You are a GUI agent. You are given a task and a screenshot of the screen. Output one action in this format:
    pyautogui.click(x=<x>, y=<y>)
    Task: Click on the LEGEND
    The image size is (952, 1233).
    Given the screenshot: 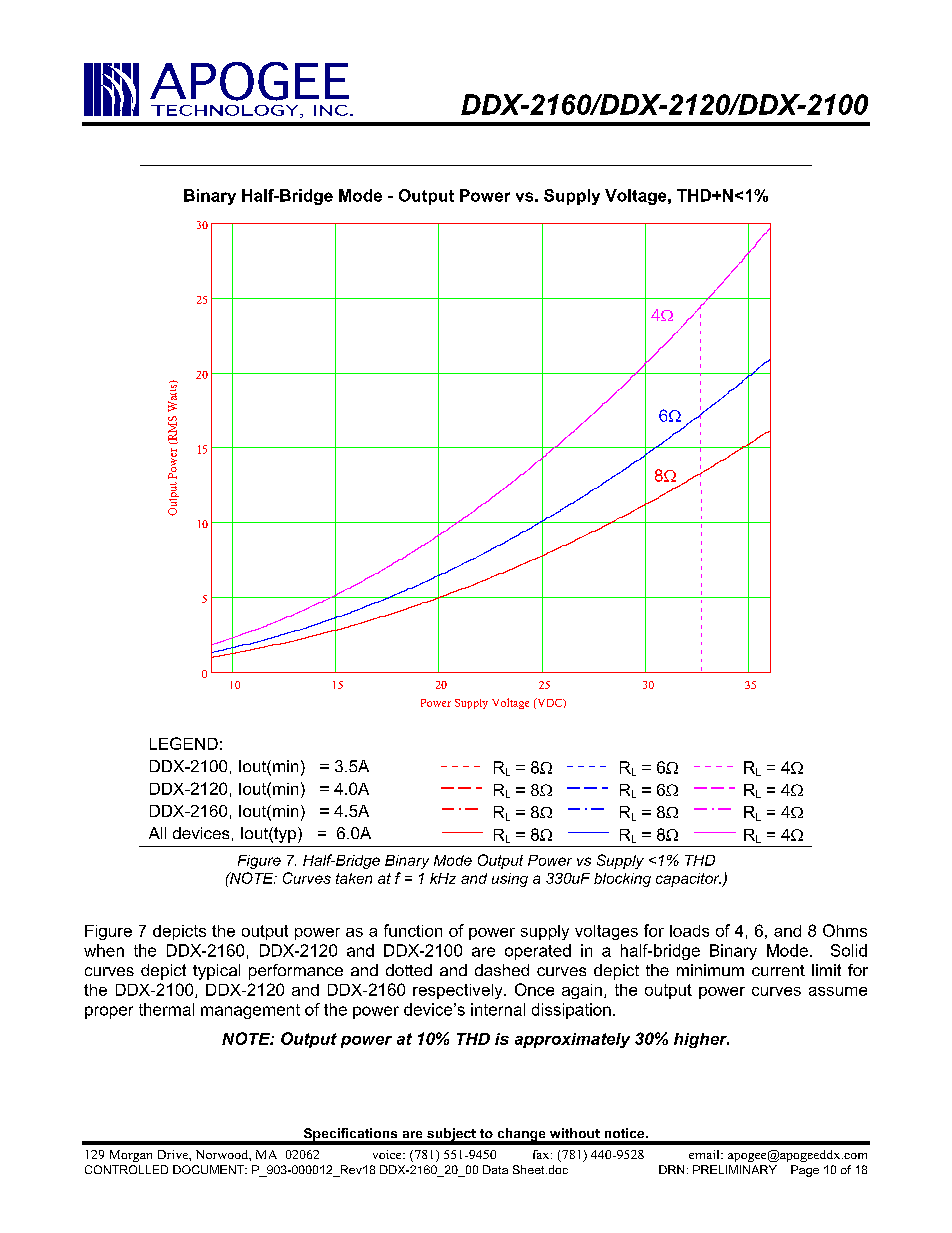 What is the action you would take?
    pyautogui.click(x=184, y=743)
